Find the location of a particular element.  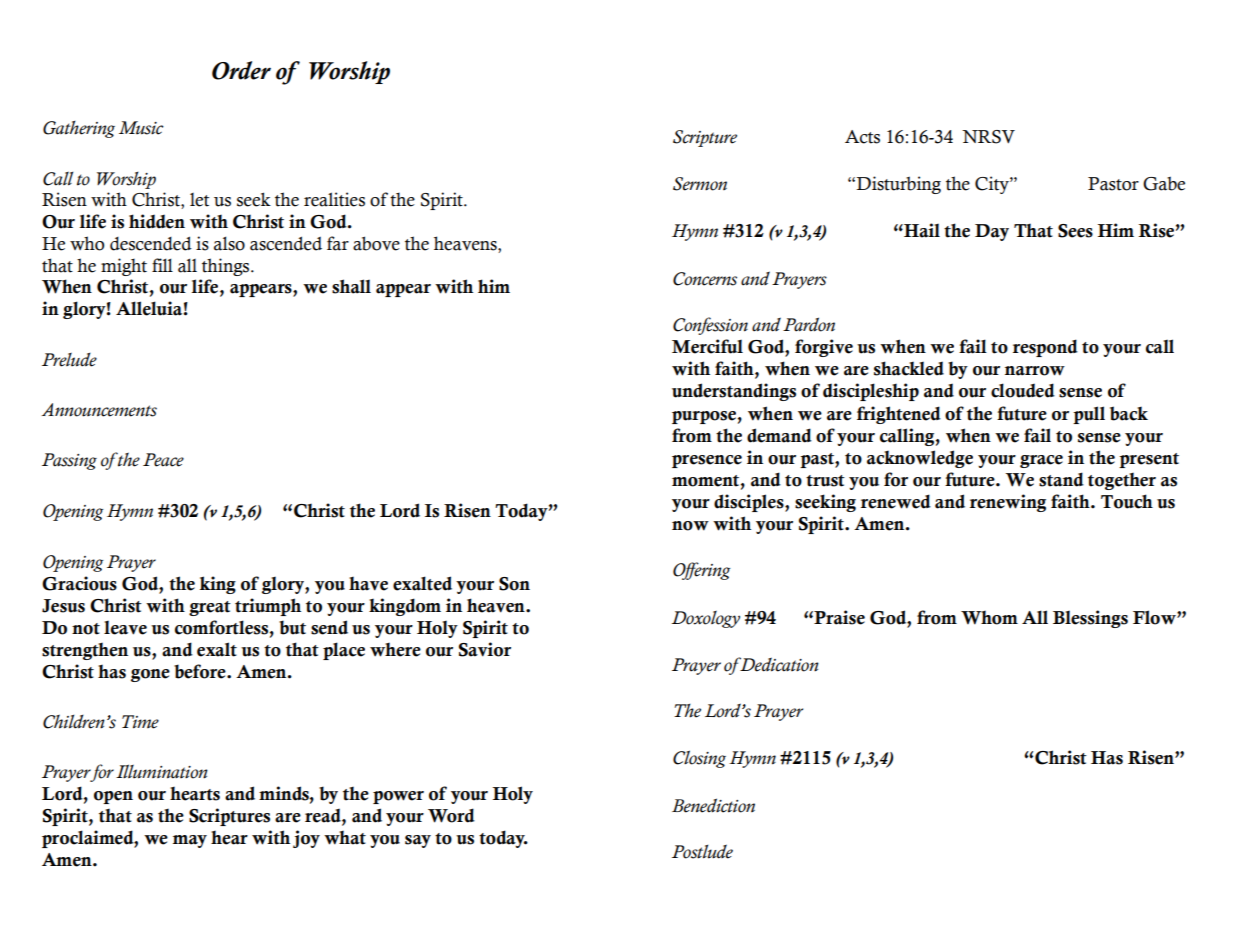

Sees is located at coordinates (1075, 231).
